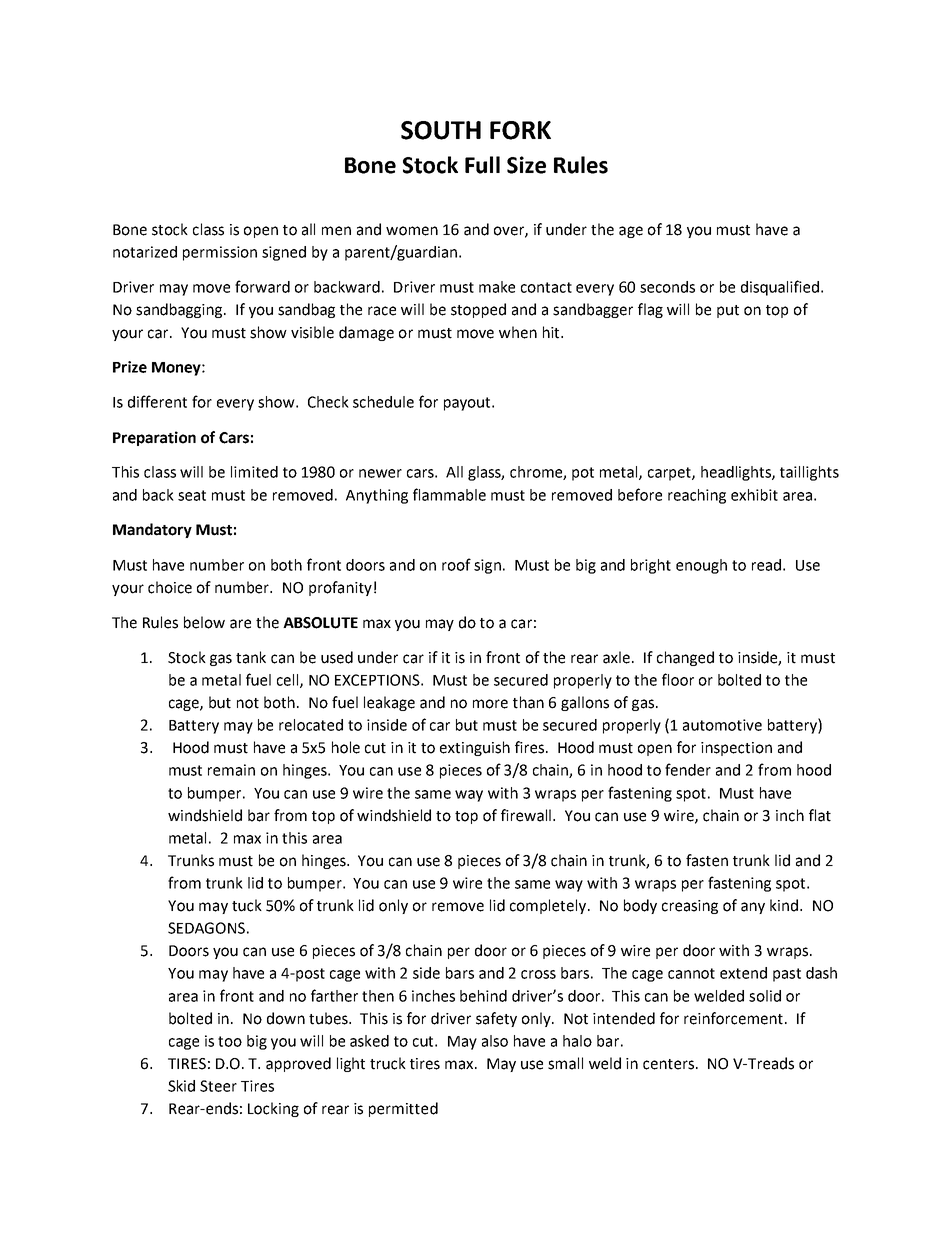 Image resolution: width=952 pixels, height=1233 pixels. What do you see at coordinates (231, 770) in the page?
I see `remain` at bounding box center [231, 770].
